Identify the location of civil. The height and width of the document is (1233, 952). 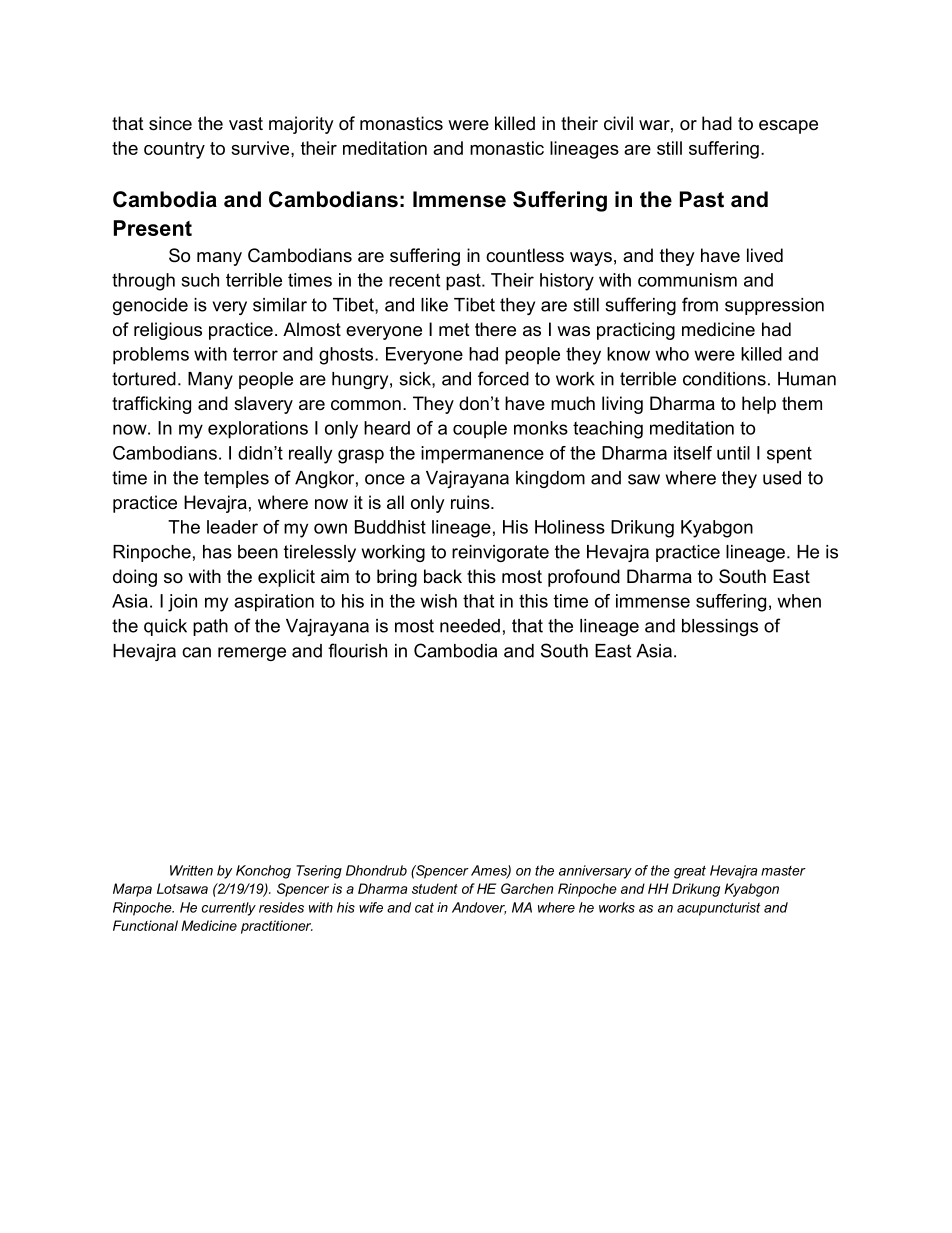
(618, 123).
